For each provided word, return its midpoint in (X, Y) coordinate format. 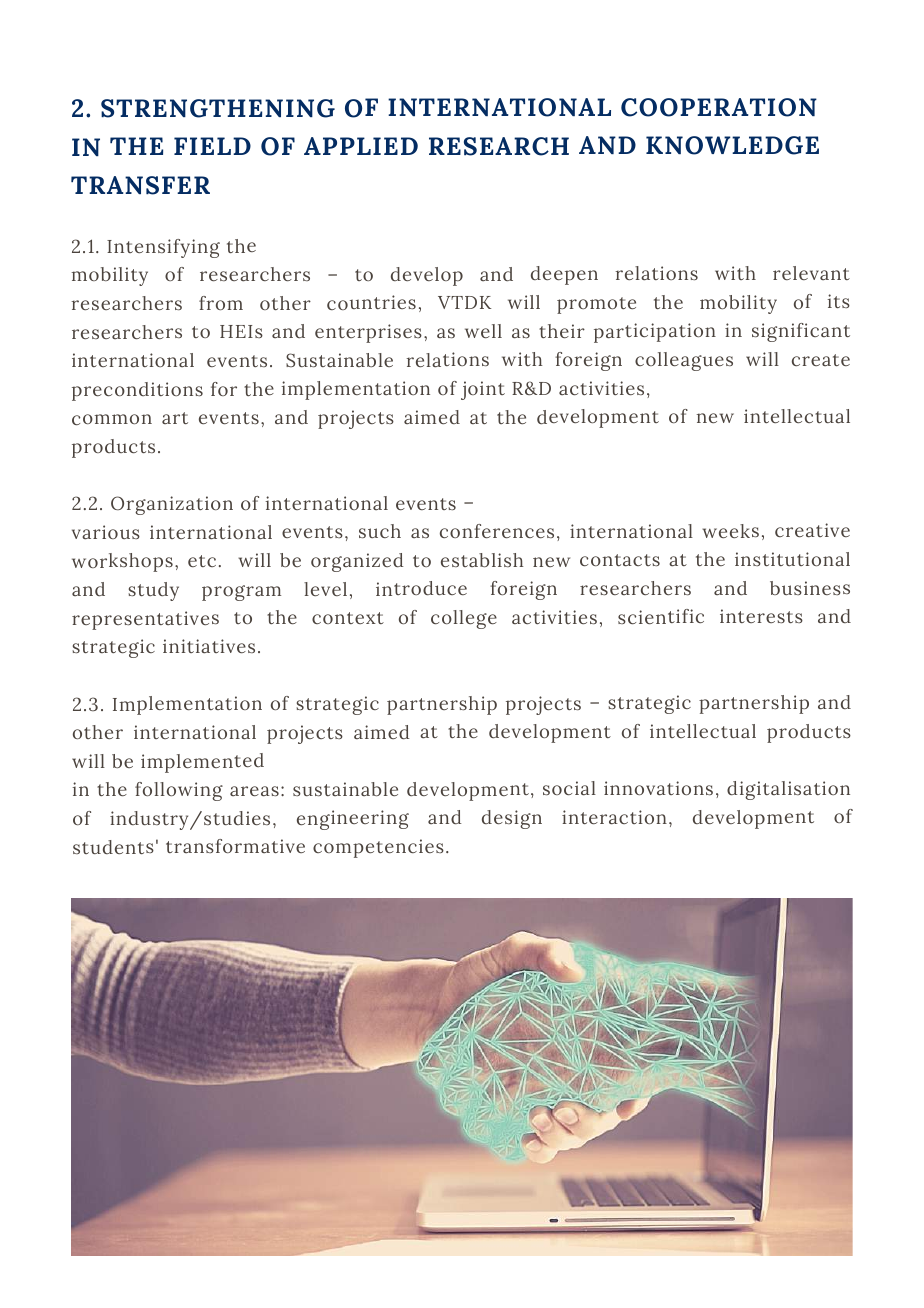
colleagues (684, 361)
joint (483, 390)
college (464, 619)
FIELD (212, 146)
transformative (235, 846)
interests (761, 616)
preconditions (137, 391)
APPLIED (361, 146)
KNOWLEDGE (732, 145)
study (153, 591)
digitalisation (788, 790)
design (512, 819)
